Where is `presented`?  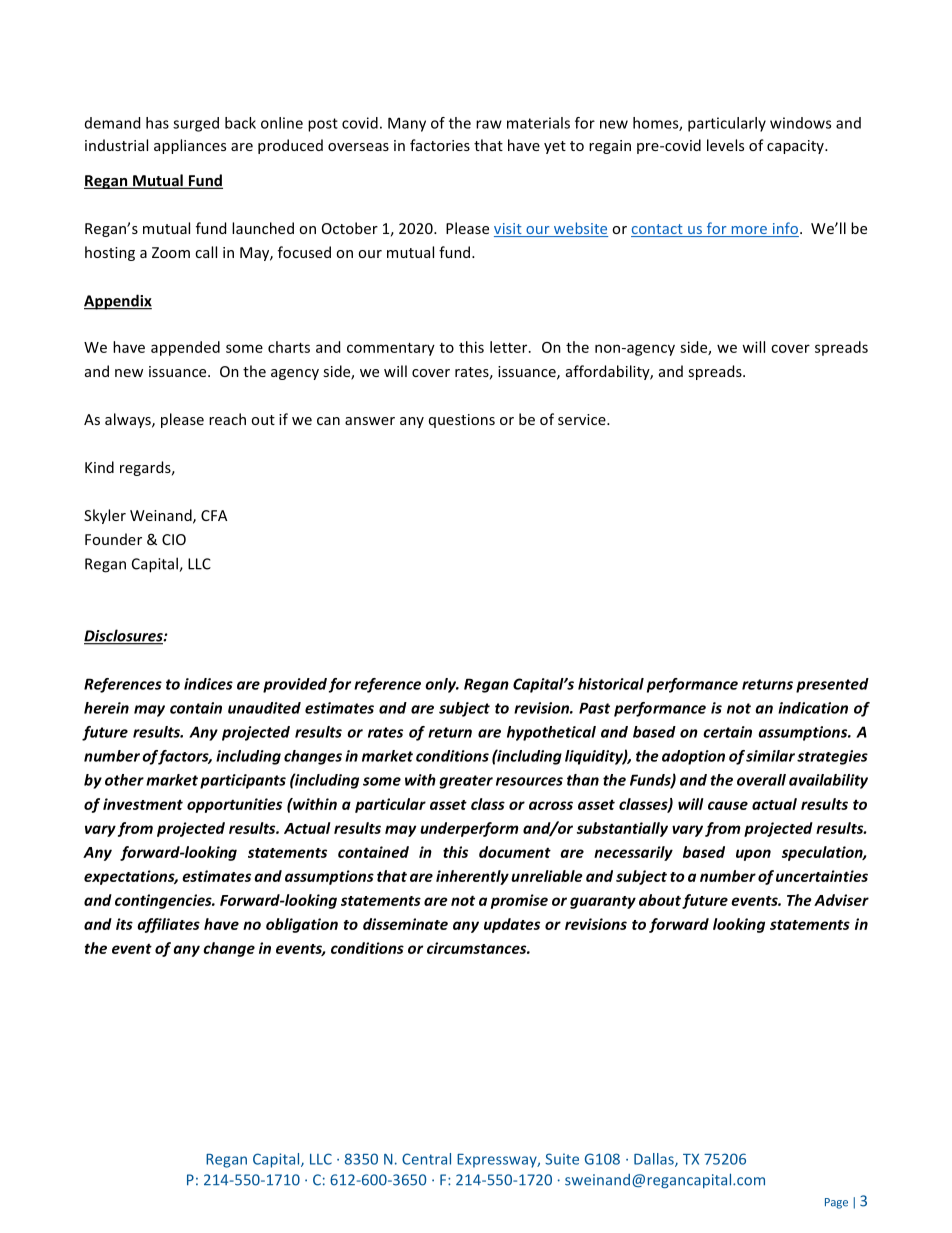
presented is located at coordinates (832, 685).
